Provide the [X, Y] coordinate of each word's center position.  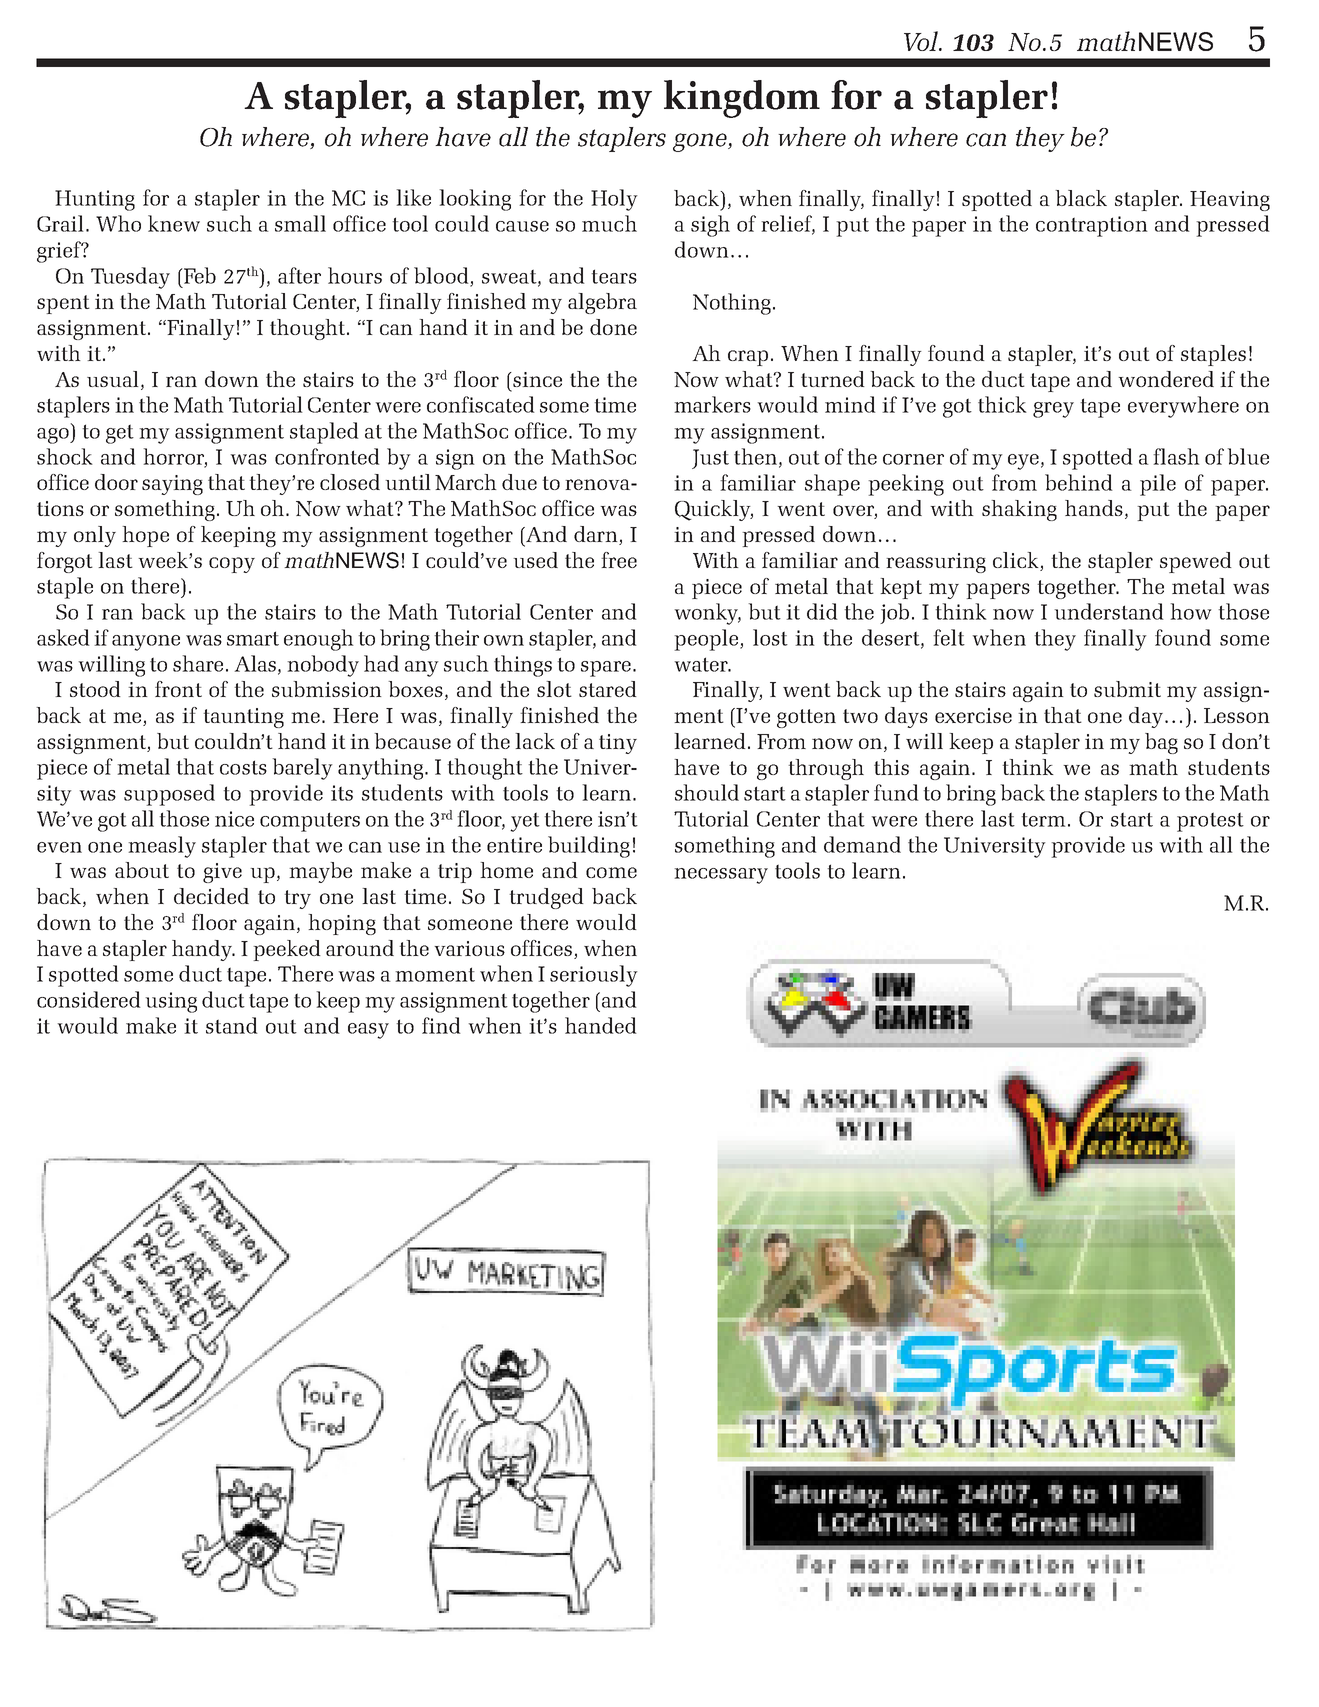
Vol [922, 41]
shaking [1019, 510]
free [619, 560]
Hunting [95, 200]
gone [701, 142]
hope [145, 536]
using [171, 1002]
